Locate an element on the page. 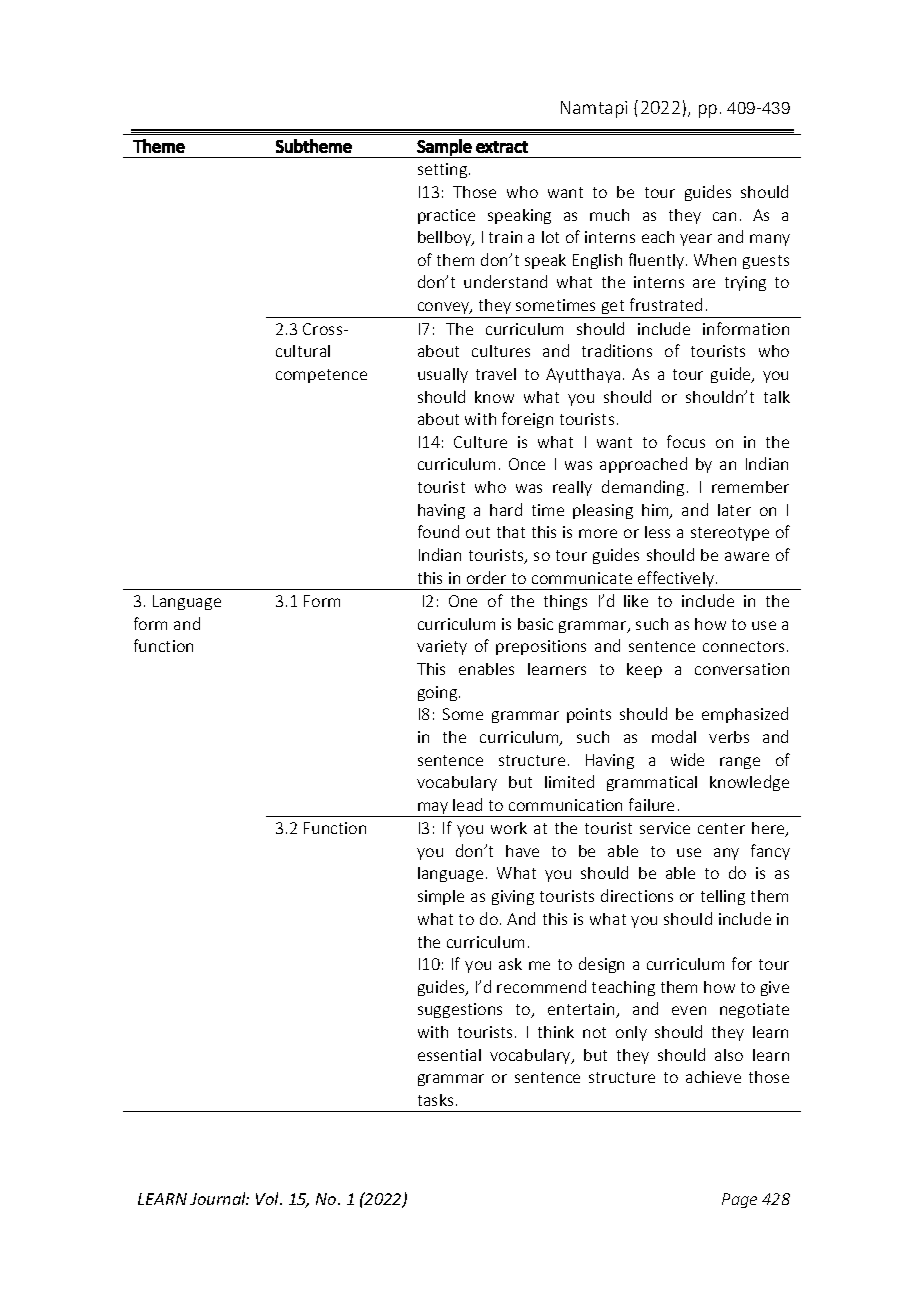 Image resolution: width=924 pixels, height=1314 pixels. Page is located at coordinates (739, 1200).
